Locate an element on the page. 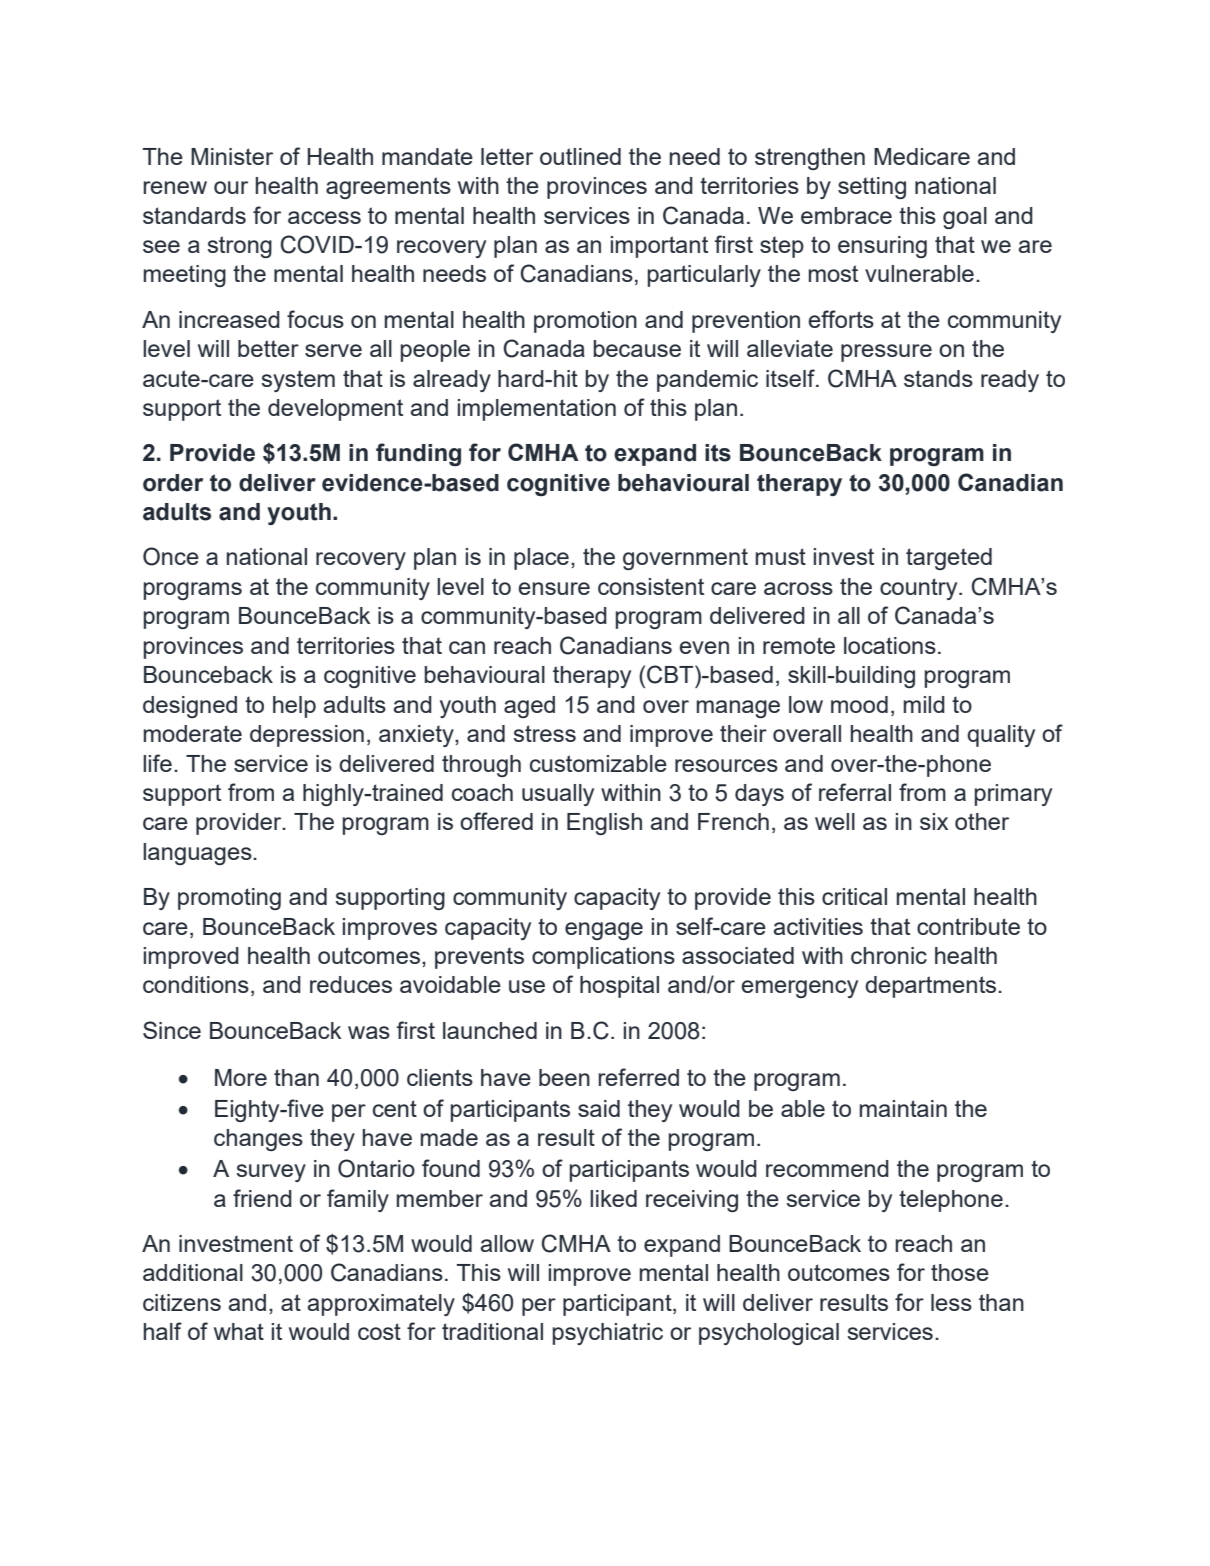 Image resolution: width=1210 pixels, height=1566 pixels. less is located at coordinates (951, 1302).
